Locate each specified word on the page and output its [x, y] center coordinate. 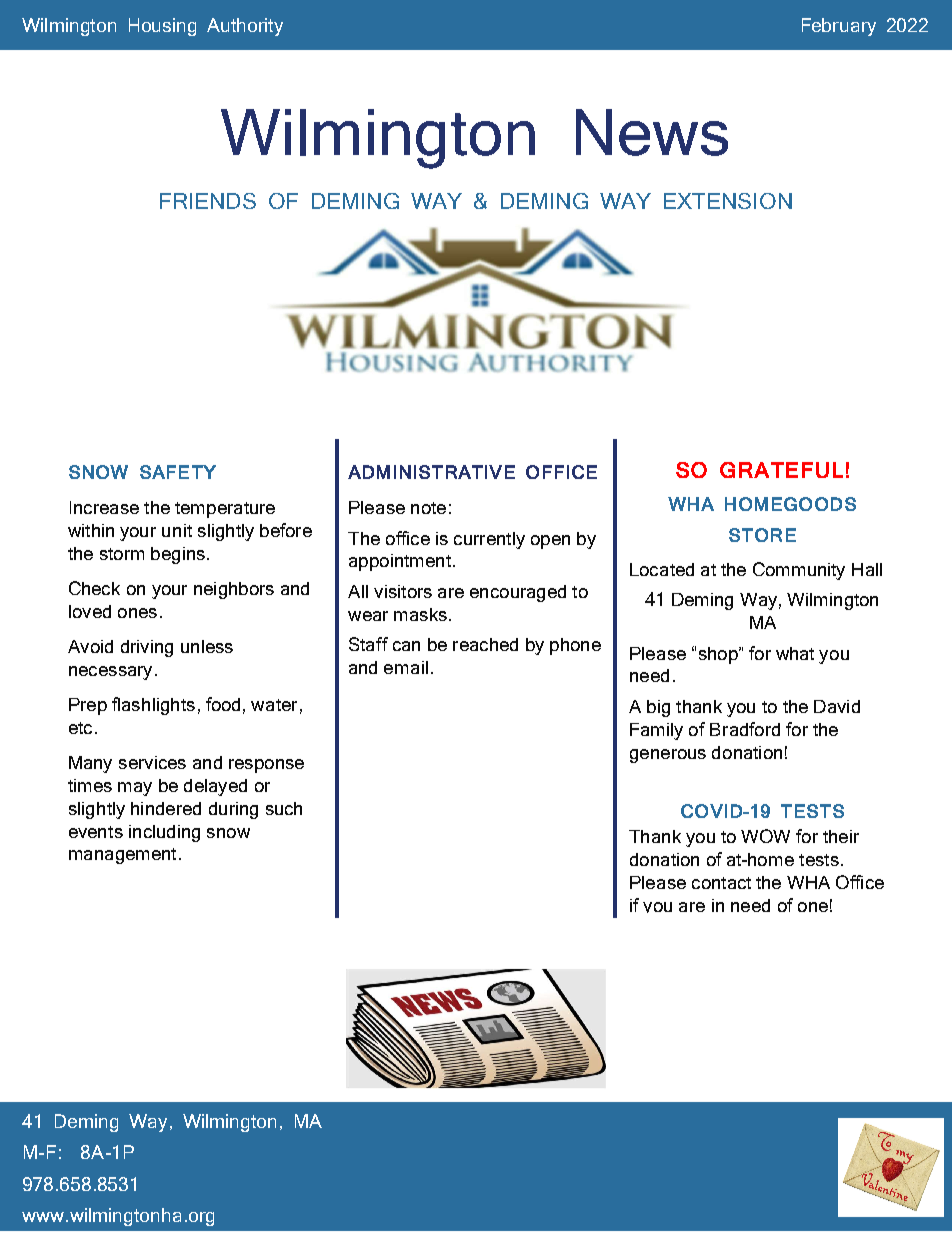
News [652, 132]
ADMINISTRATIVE [431, 472]
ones [137, 613]
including [164, 833]
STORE [762, 535]
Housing [162, 27]
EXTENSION [728, 201]
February [839, 27]
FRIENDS [208, 201]
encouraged [518, 593]
